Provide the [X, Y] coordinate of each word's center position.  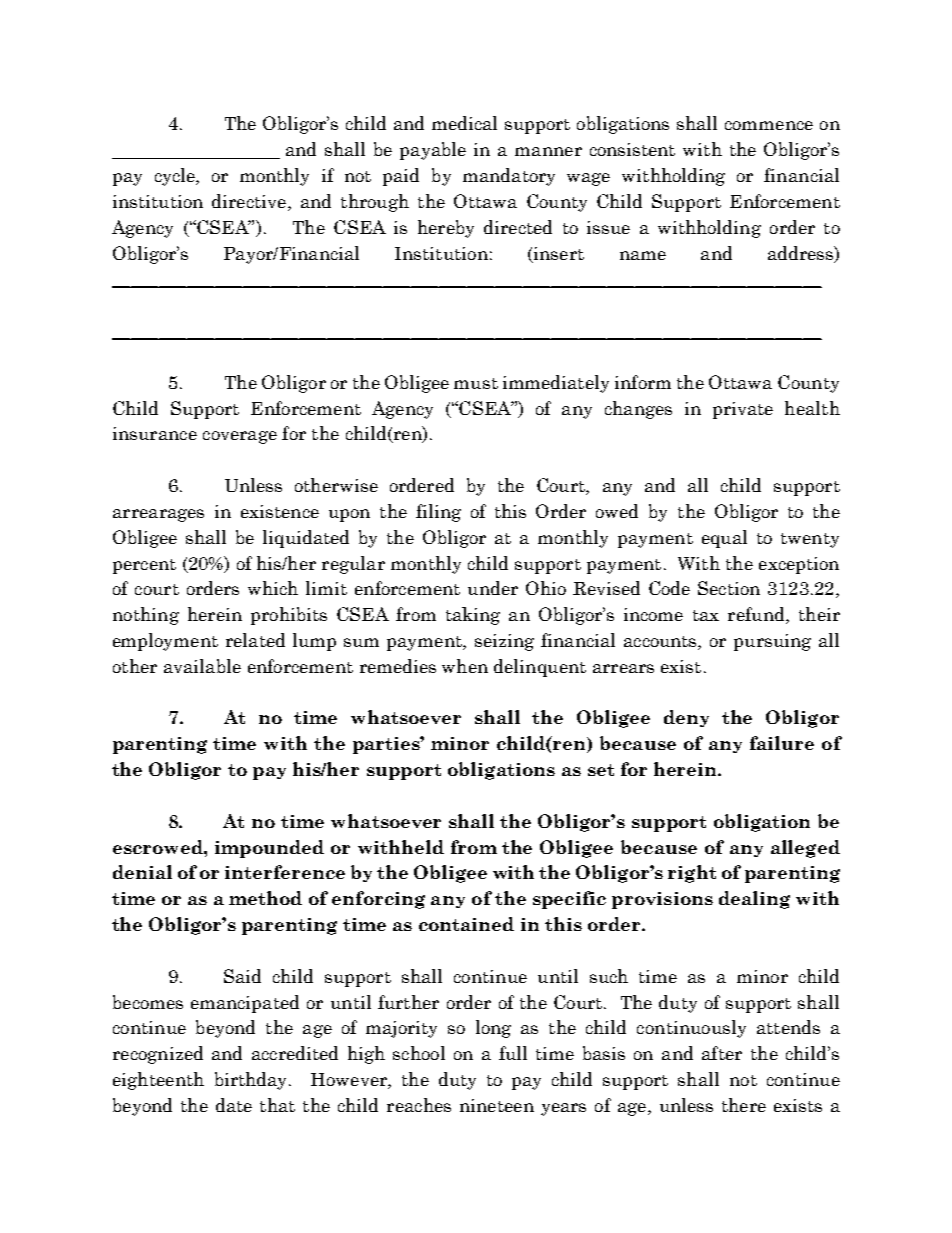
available [202, 666]
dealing [754, 900]
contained [466, 924]
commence [769, 125]
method [265, 898]
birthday [252, 1081]
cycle [176, 177]
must [476, 383]
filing [438, 513]
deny [686, 718]
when [465, 666]
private [743, 410]
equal [724, 539]
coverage [240, 437]
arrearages [158, 515]
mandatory [509, 177]
